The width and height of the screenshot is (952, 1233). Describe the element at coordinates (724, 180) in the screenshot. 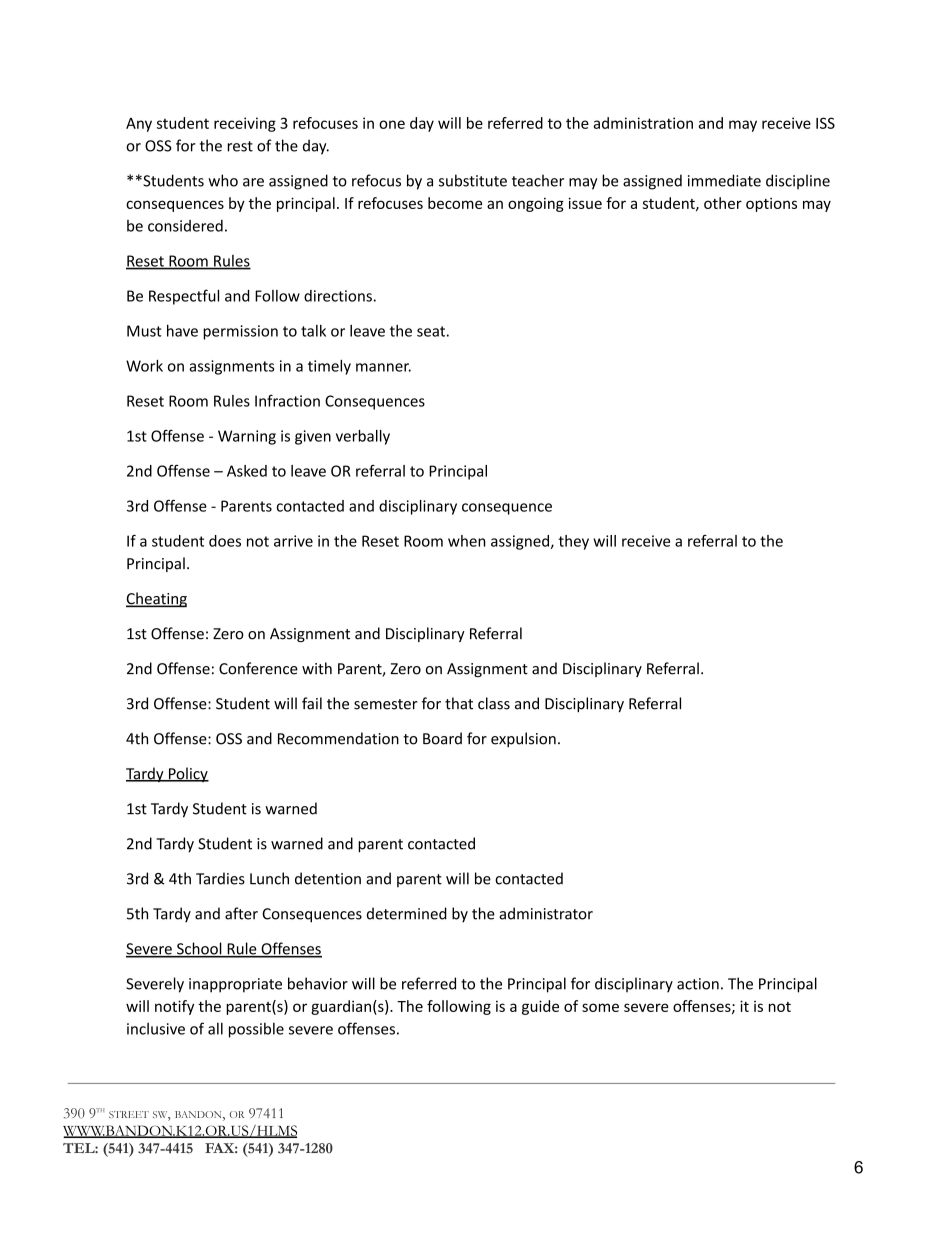

I see `immediate` at that location.
